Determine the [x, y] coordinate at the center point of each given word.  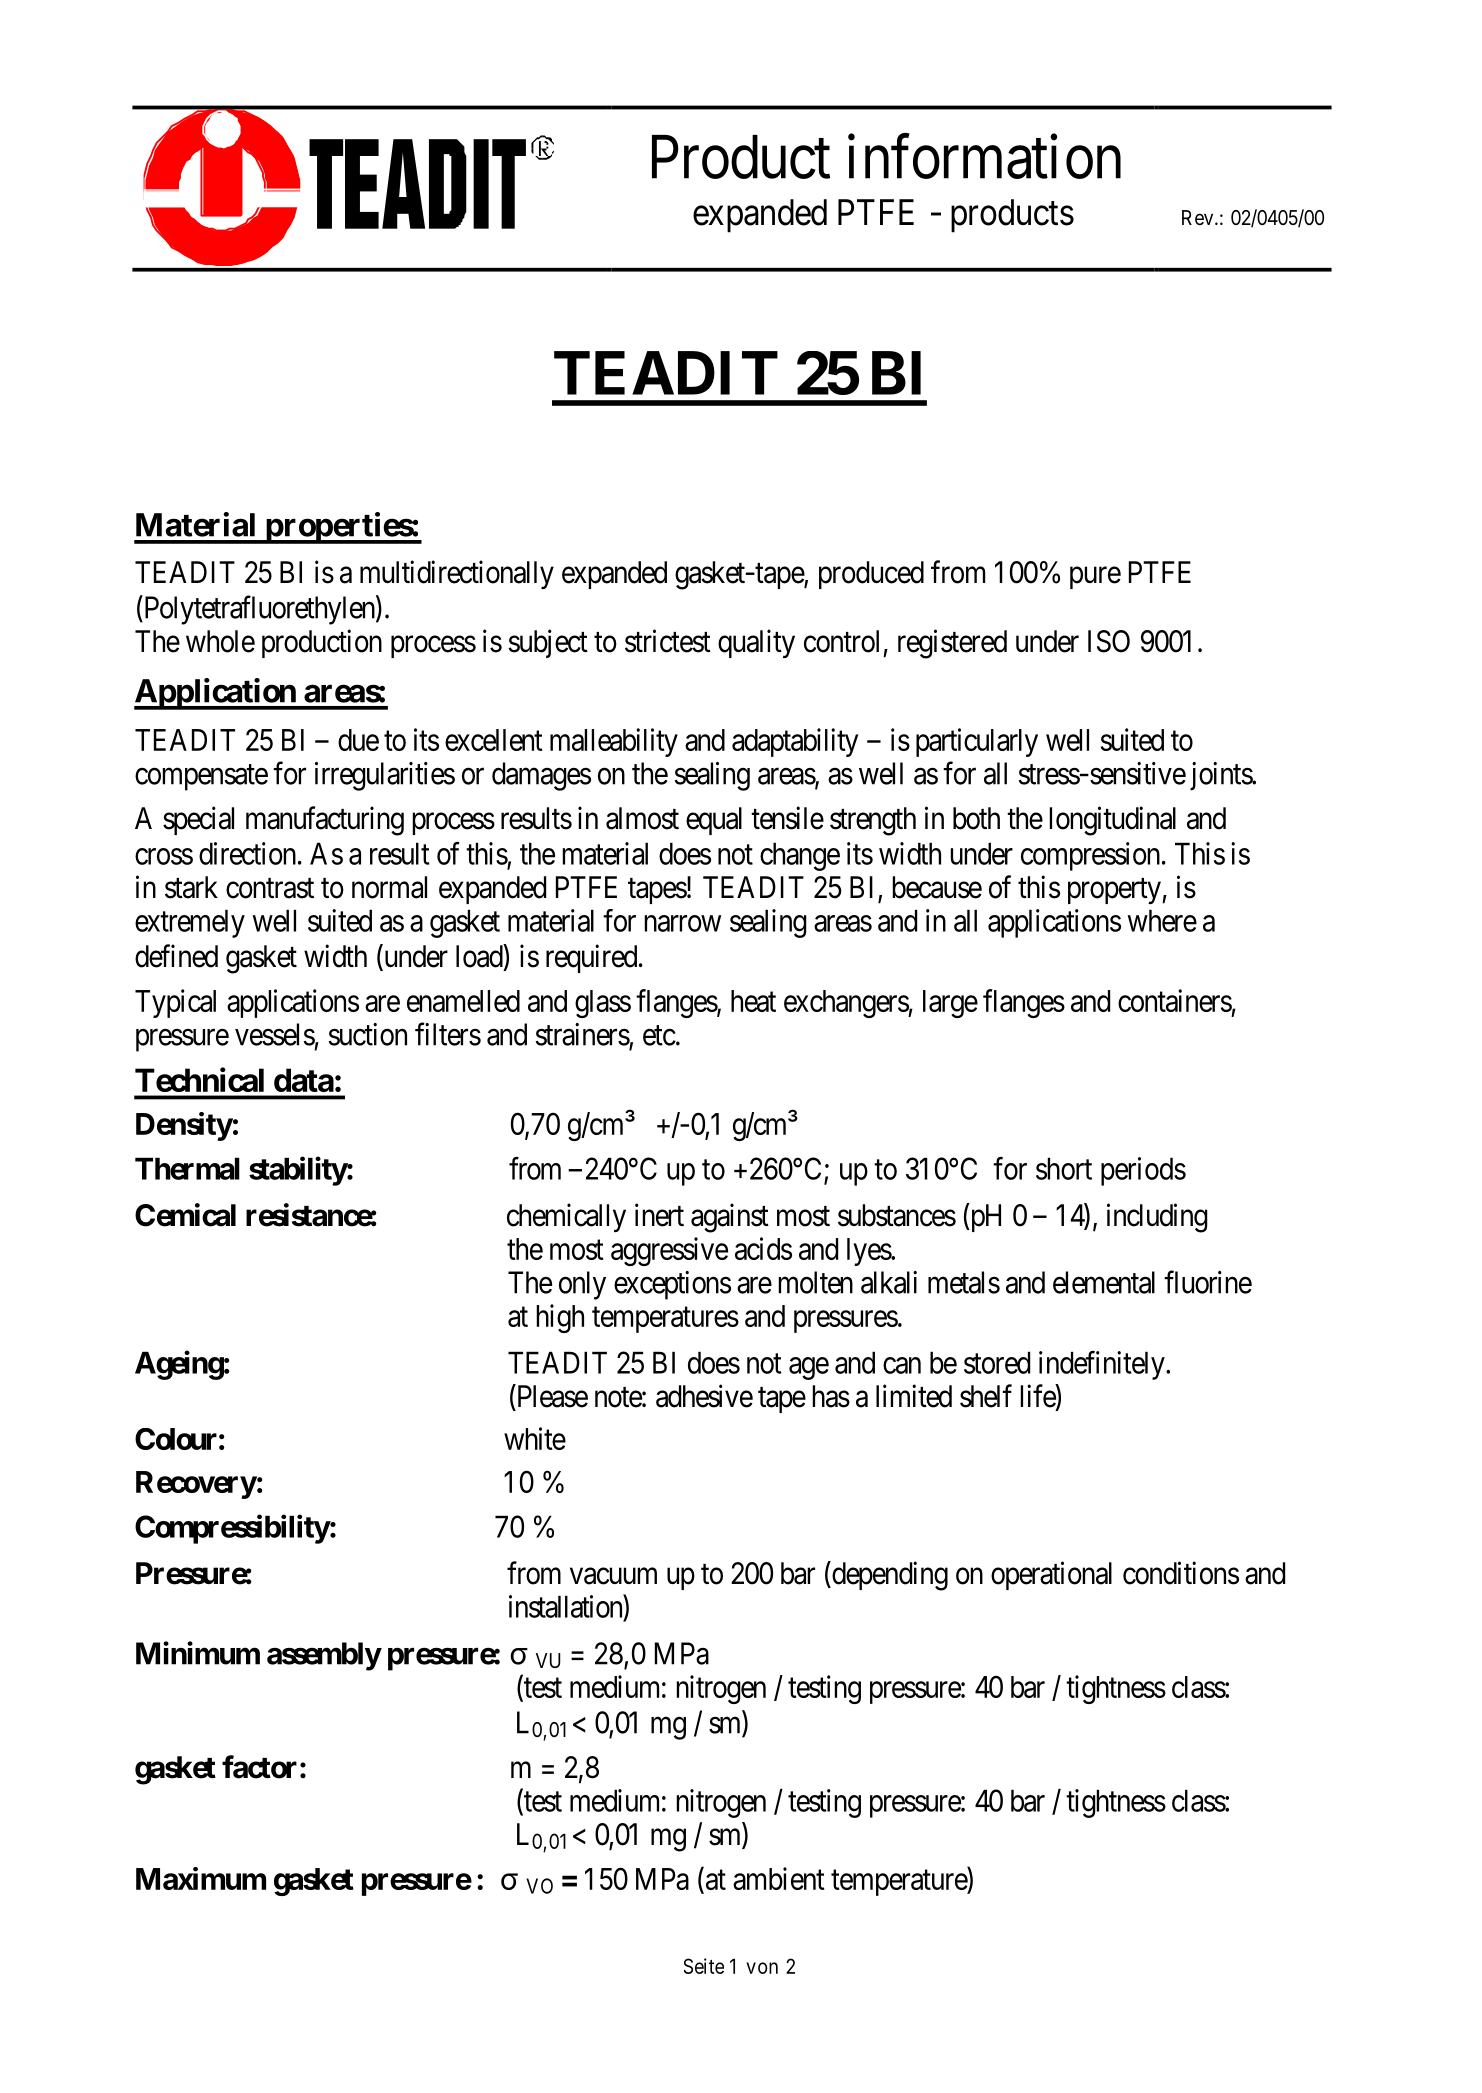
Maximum [201, 1878]
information [984, 157]
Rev [1199, 217]
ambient [779, 1878]
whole [220, 641]
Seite [704, 1966]
